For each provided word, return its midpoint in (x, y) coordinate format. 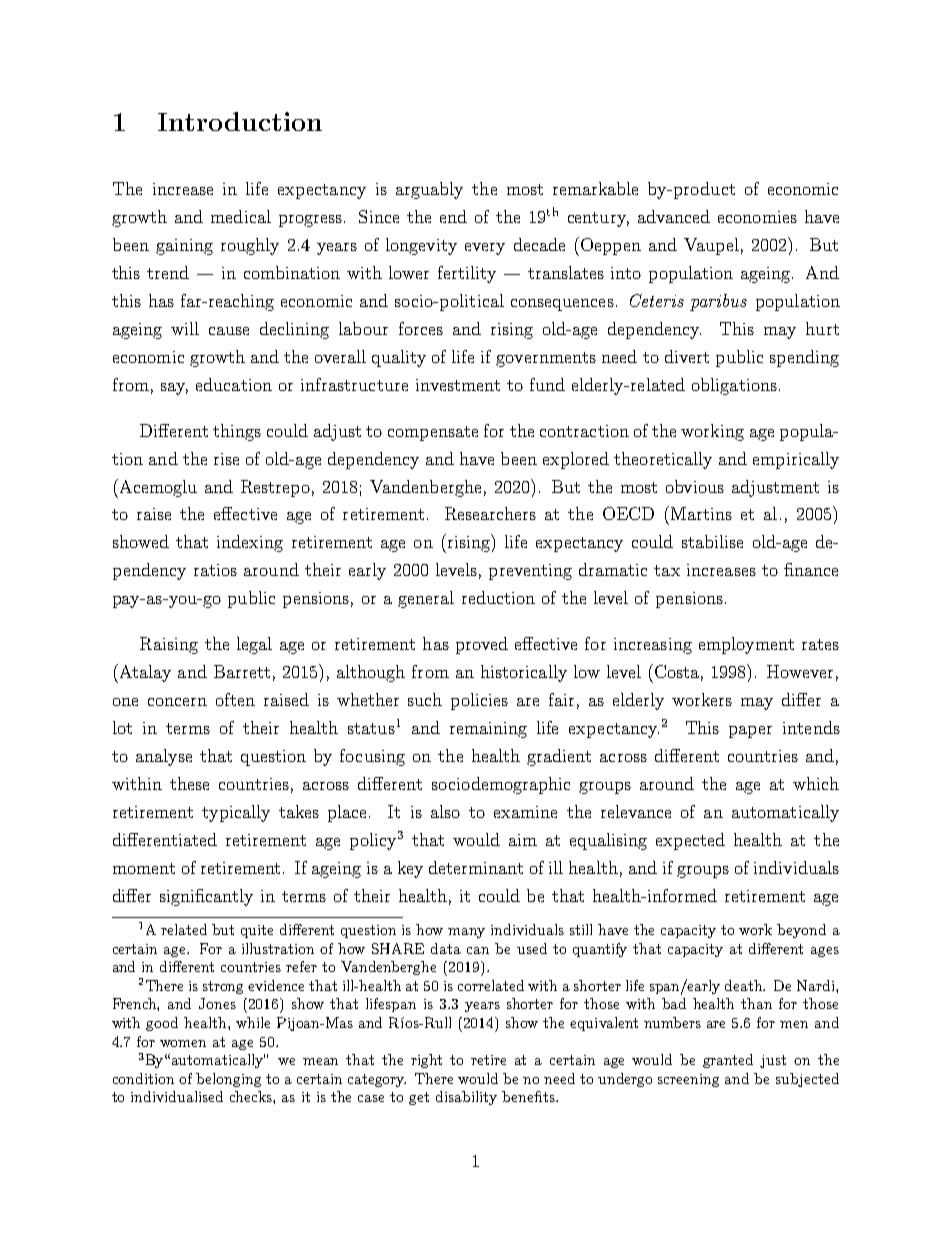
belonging (228, 1080)
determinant (476, 867)
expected (690, 841)
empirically (796, 460)
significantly (206, 897)
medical (241, 216)
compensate (433, 433)
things (237, 432)
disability (466, 1098)
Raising (169, 645)
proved (482, 645)
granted (728, 1061)
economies (757, 217)
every (485, 249)
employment (746, 645)
